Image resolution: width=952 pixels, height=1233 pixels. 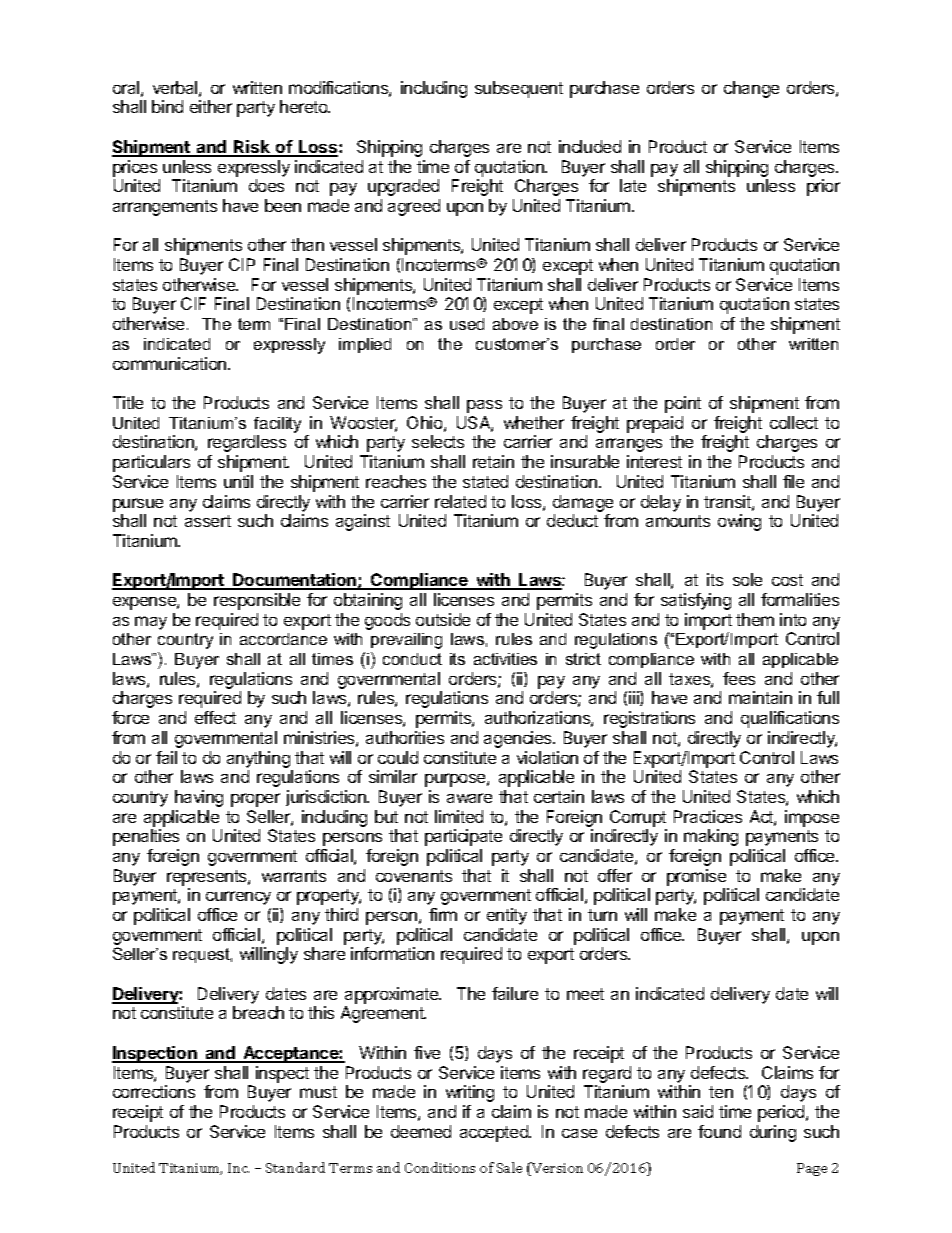 I want to click on them, so click(x=755, y=619).
